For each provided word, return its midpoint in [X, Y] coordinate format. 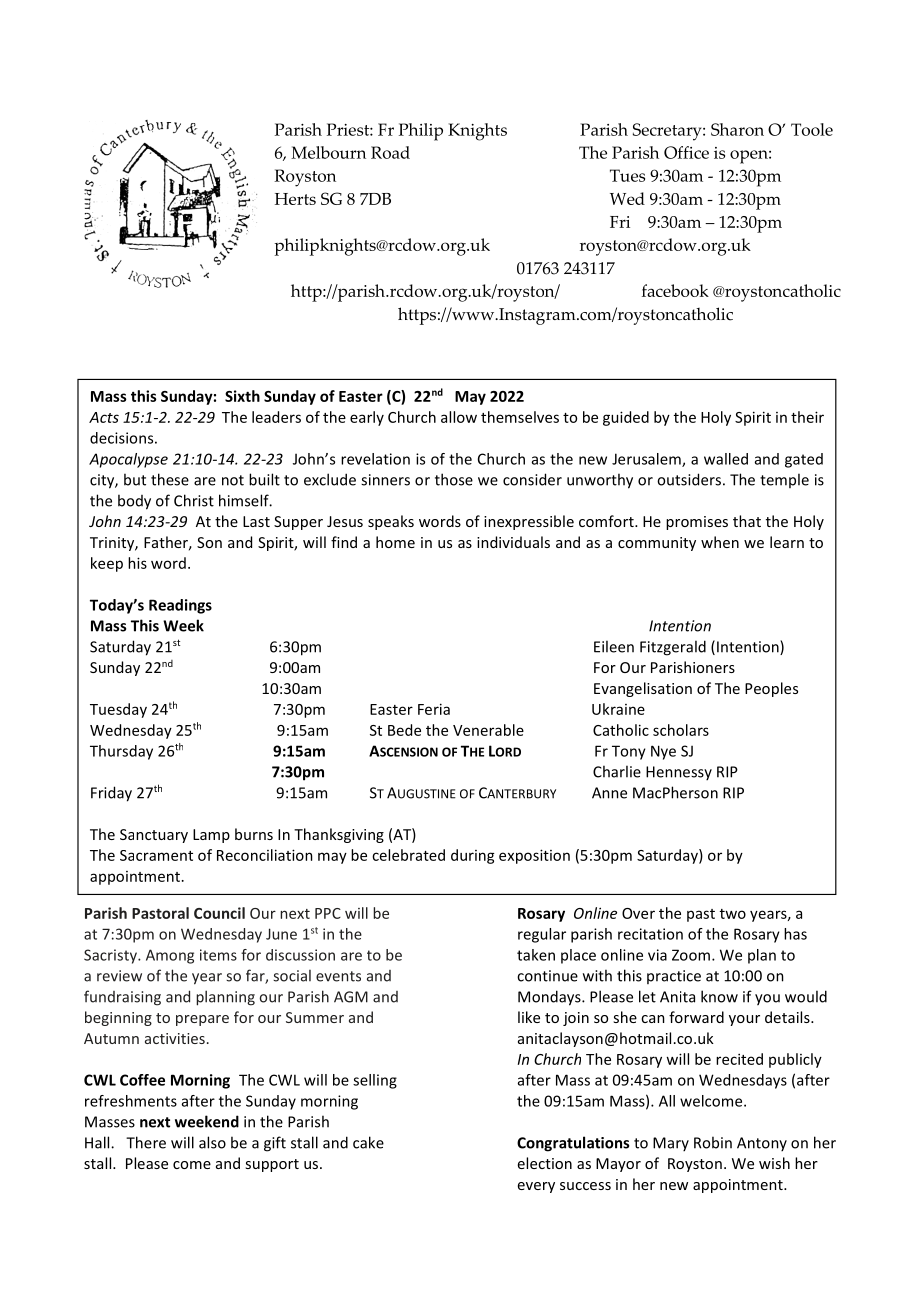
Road [390, 152]
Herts [295, 199]
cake [368, 1142]
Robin [713, 1142]
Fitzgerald [673, 648]
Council [219, 913]
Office [686, 152]
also [212, 1142]
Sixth [242, 396]
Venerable [488, 730]
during [473, 856]
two [733, 914]
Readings [180, 606]
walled [726, 459]
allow [459, 417]
